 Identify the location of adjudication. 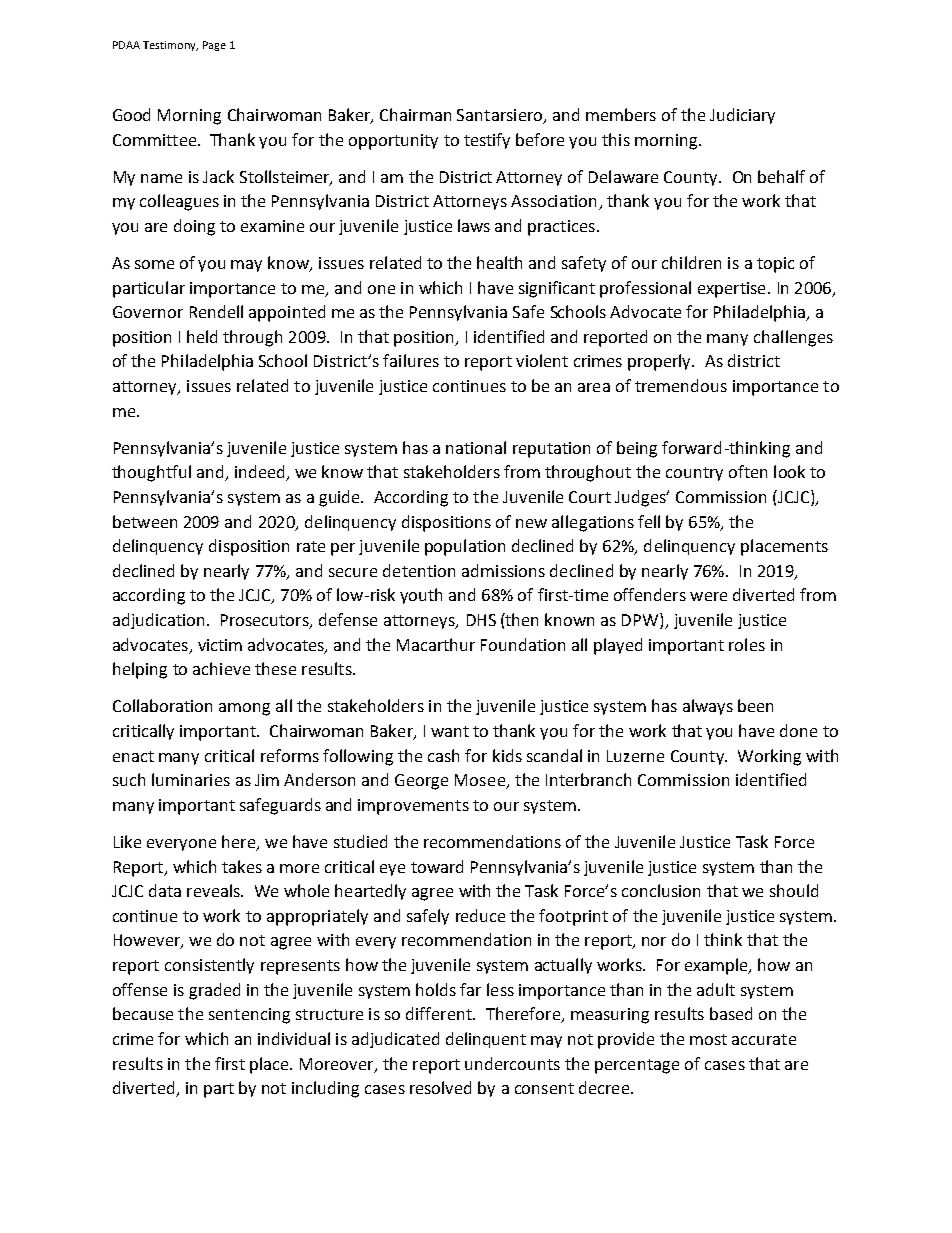
(158, 621).
